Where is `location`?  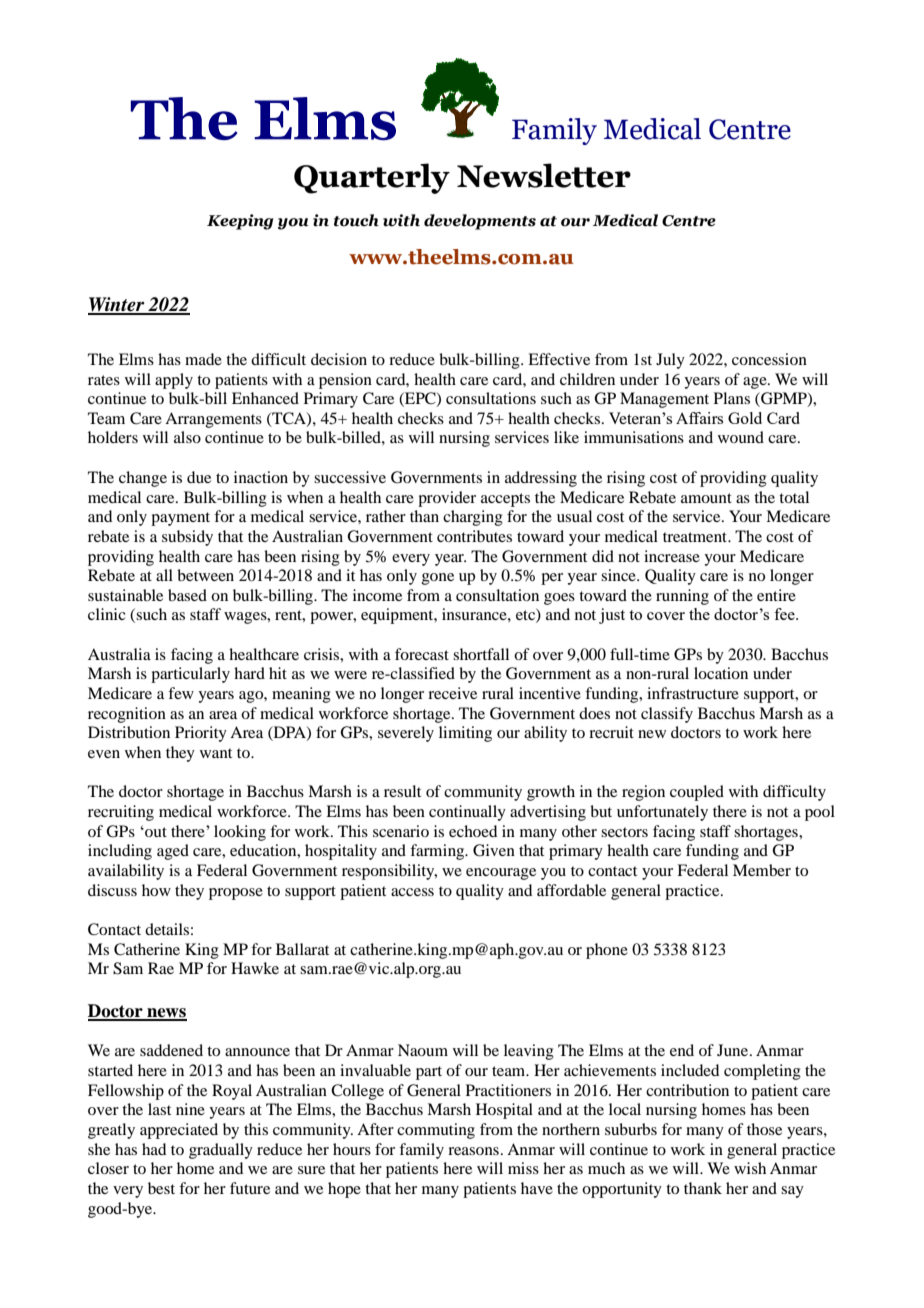 location is located at coordinates (721, 673).
